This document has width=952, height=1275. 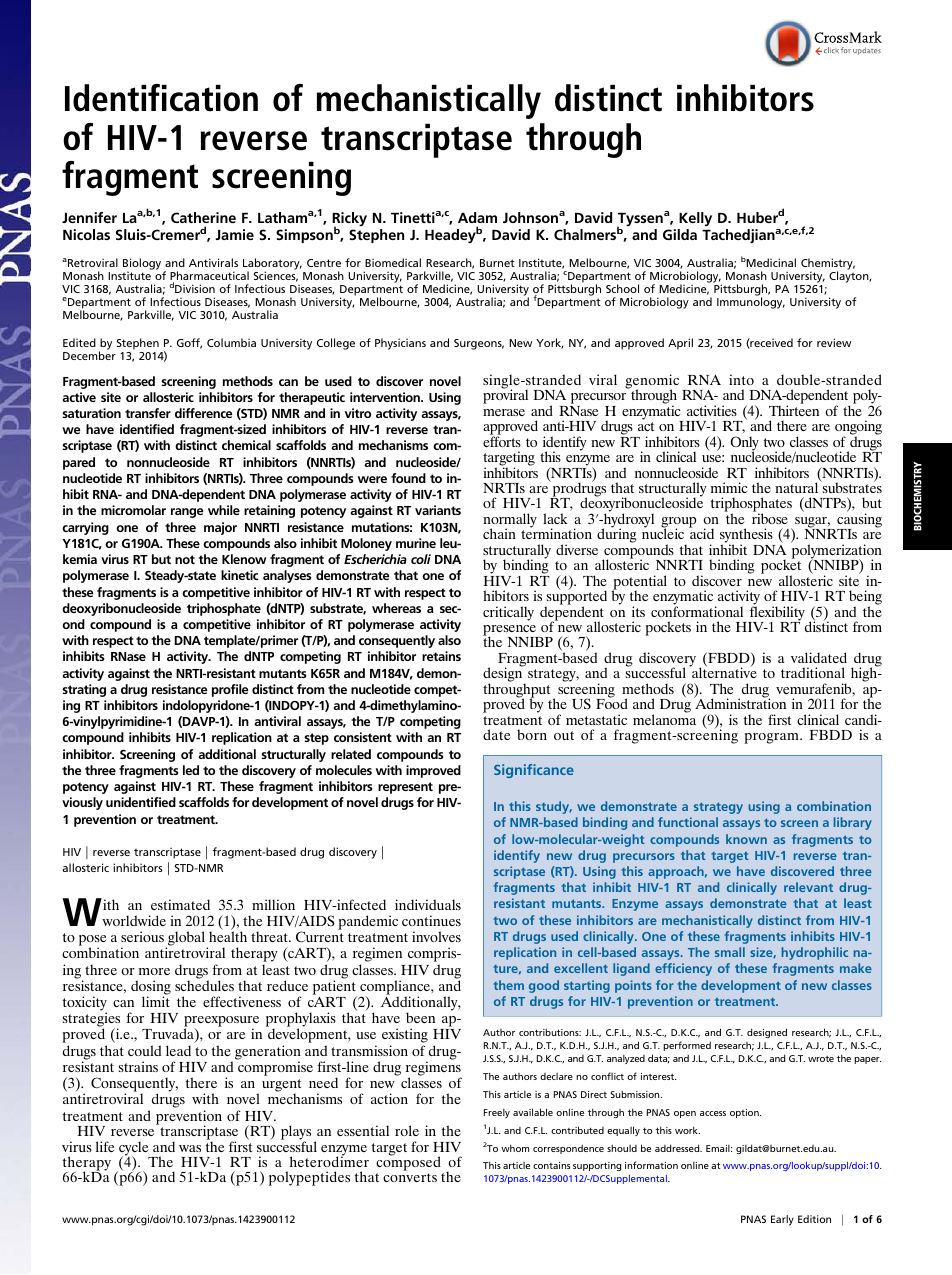 What do you see at coordinates (813, 672) in the document?
I see `traditional` at bounding box center [813, 672].
